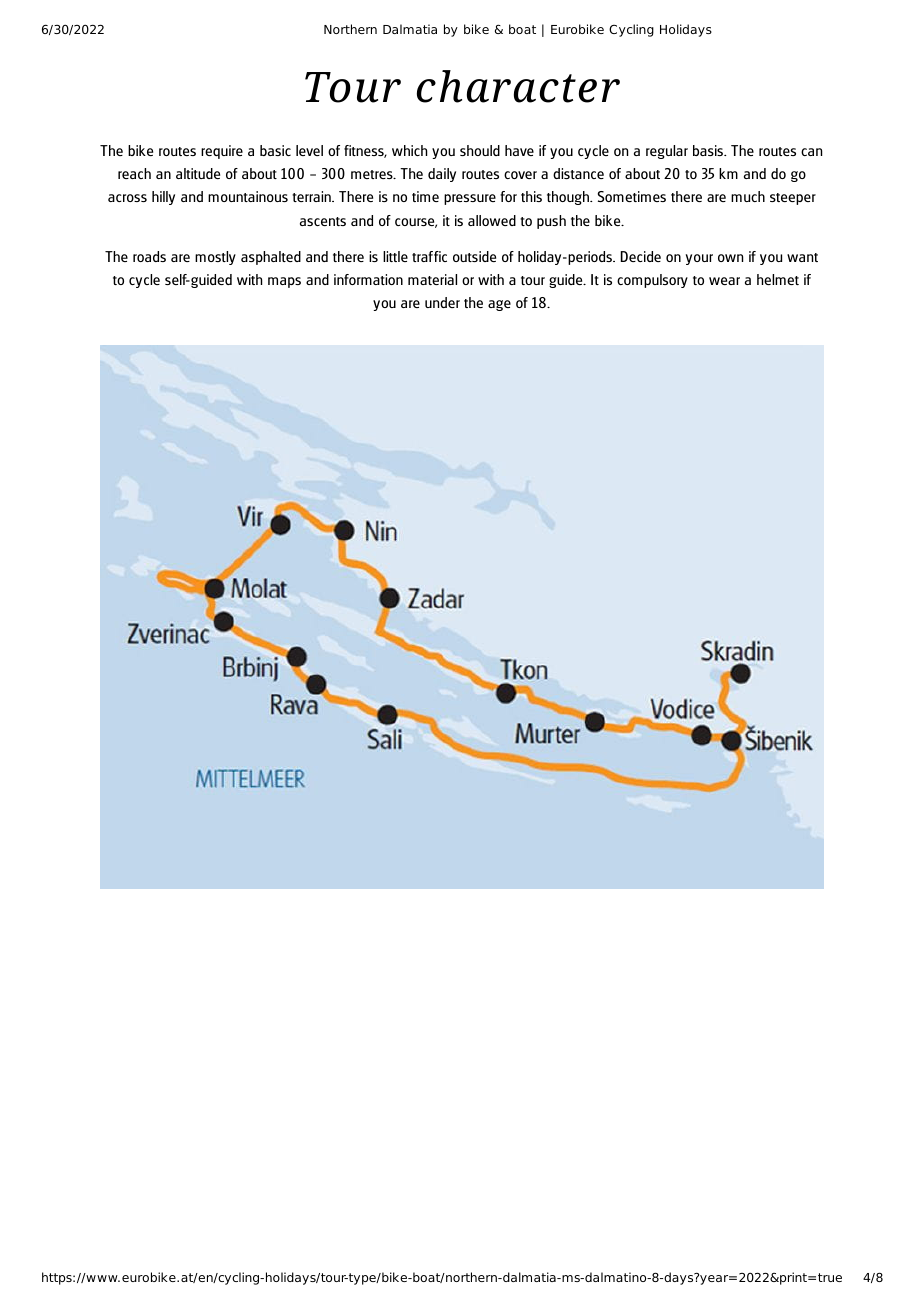  Describe the element at coordinates (730, 258) in the screenshot. I see `own` at that location.
